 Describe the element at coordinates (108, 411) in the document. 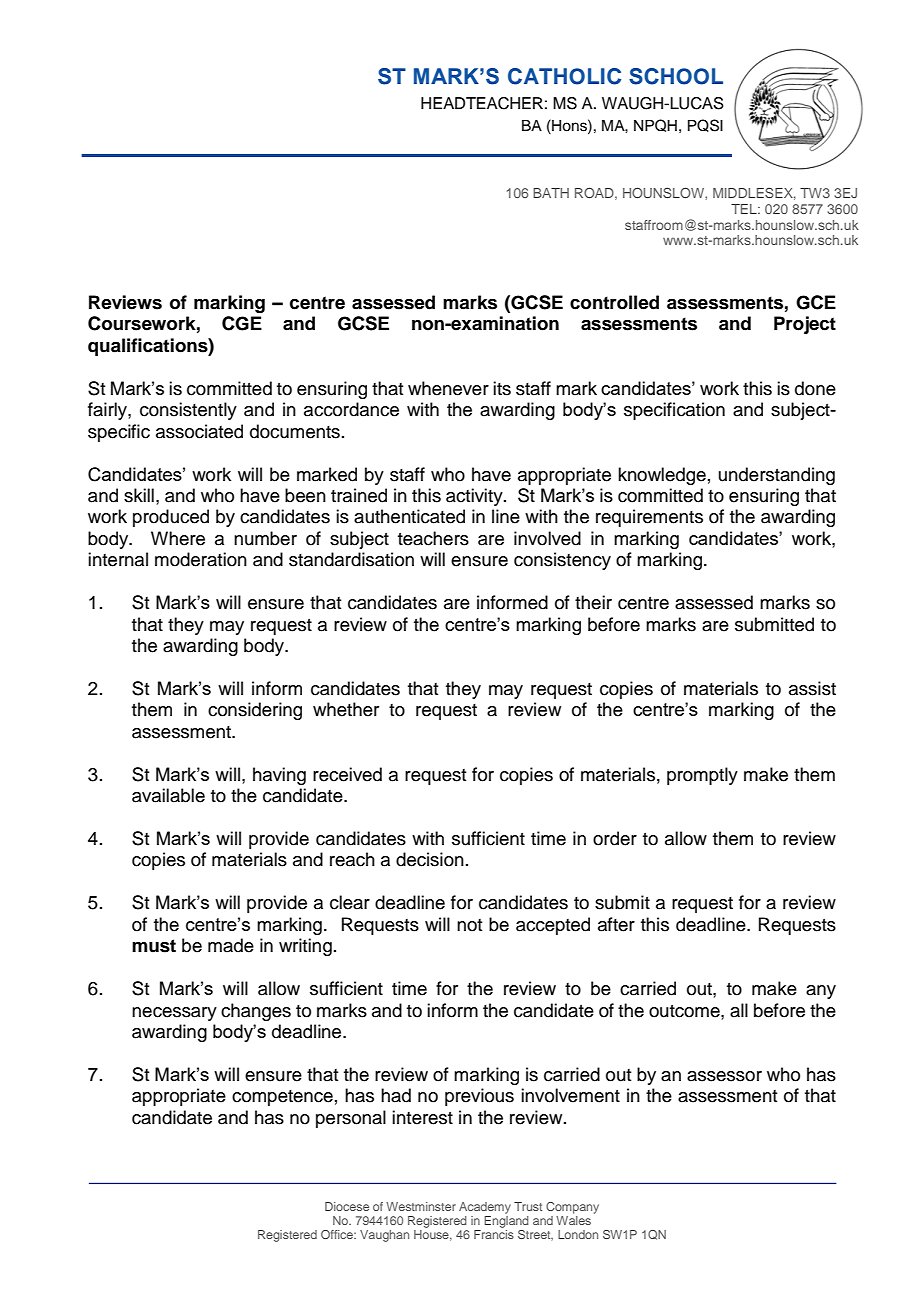

I see `fairly` at that location.
